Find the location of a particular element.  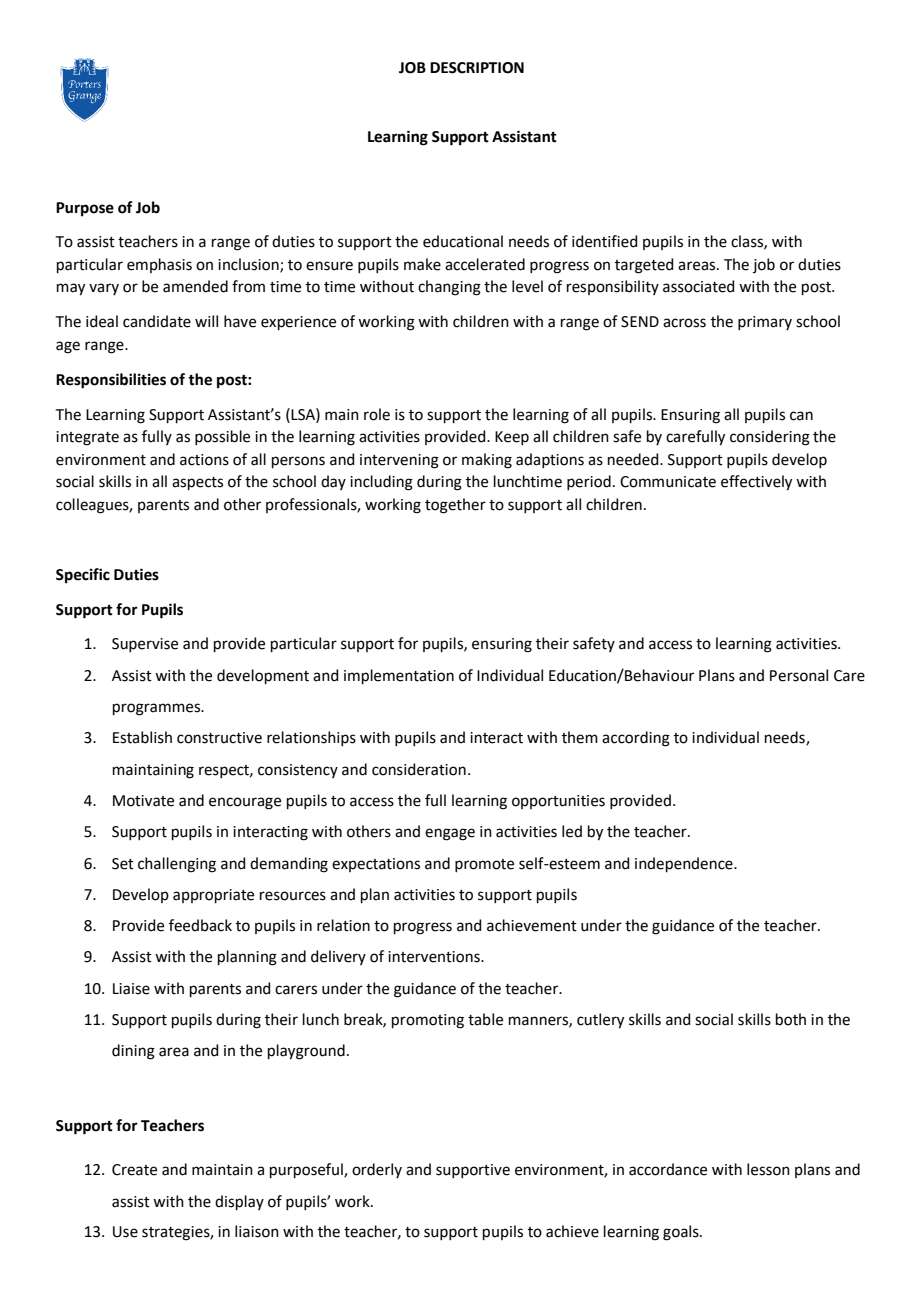

Create is located at coordinates (134, 1170).
